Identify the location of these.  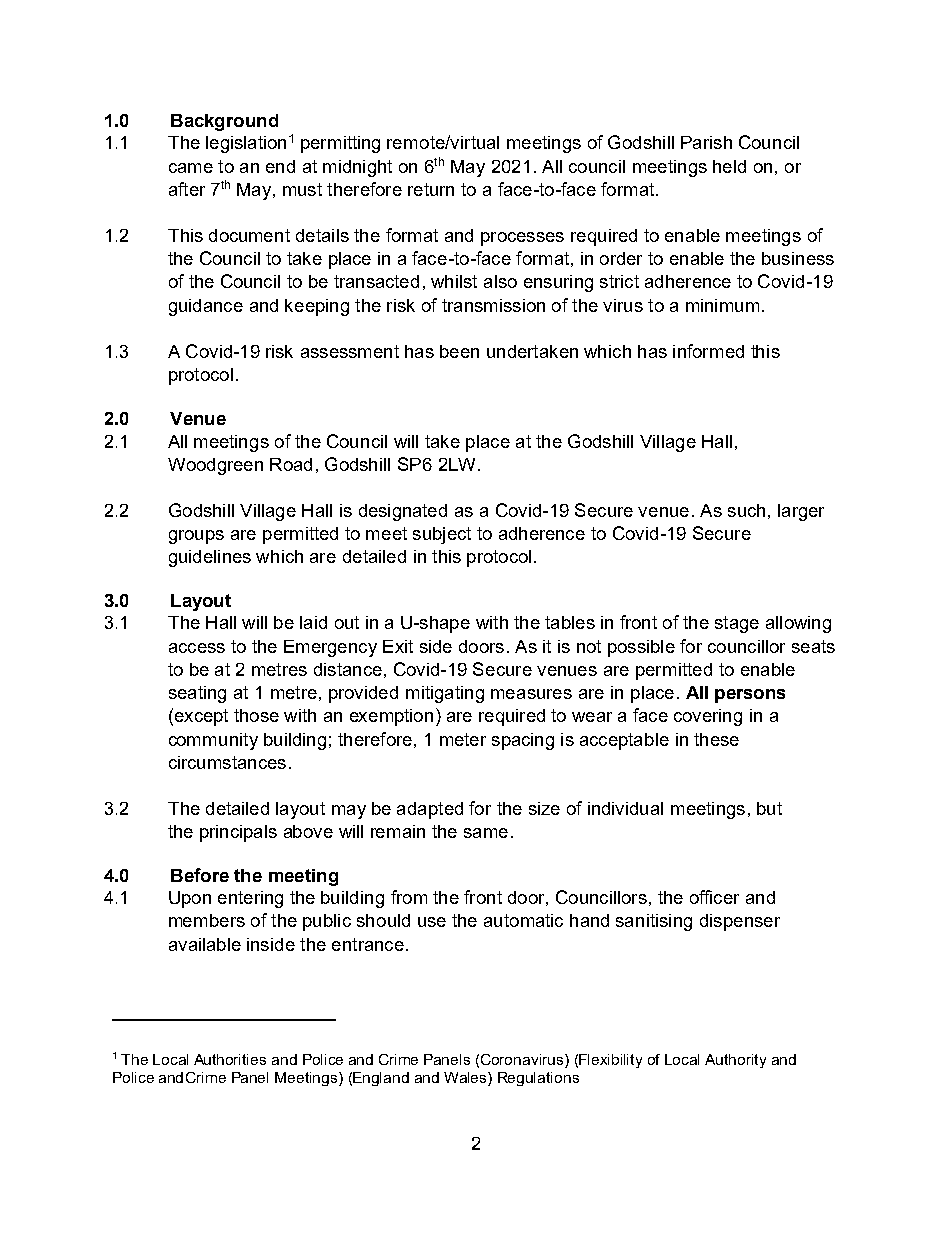
(716, 739).
